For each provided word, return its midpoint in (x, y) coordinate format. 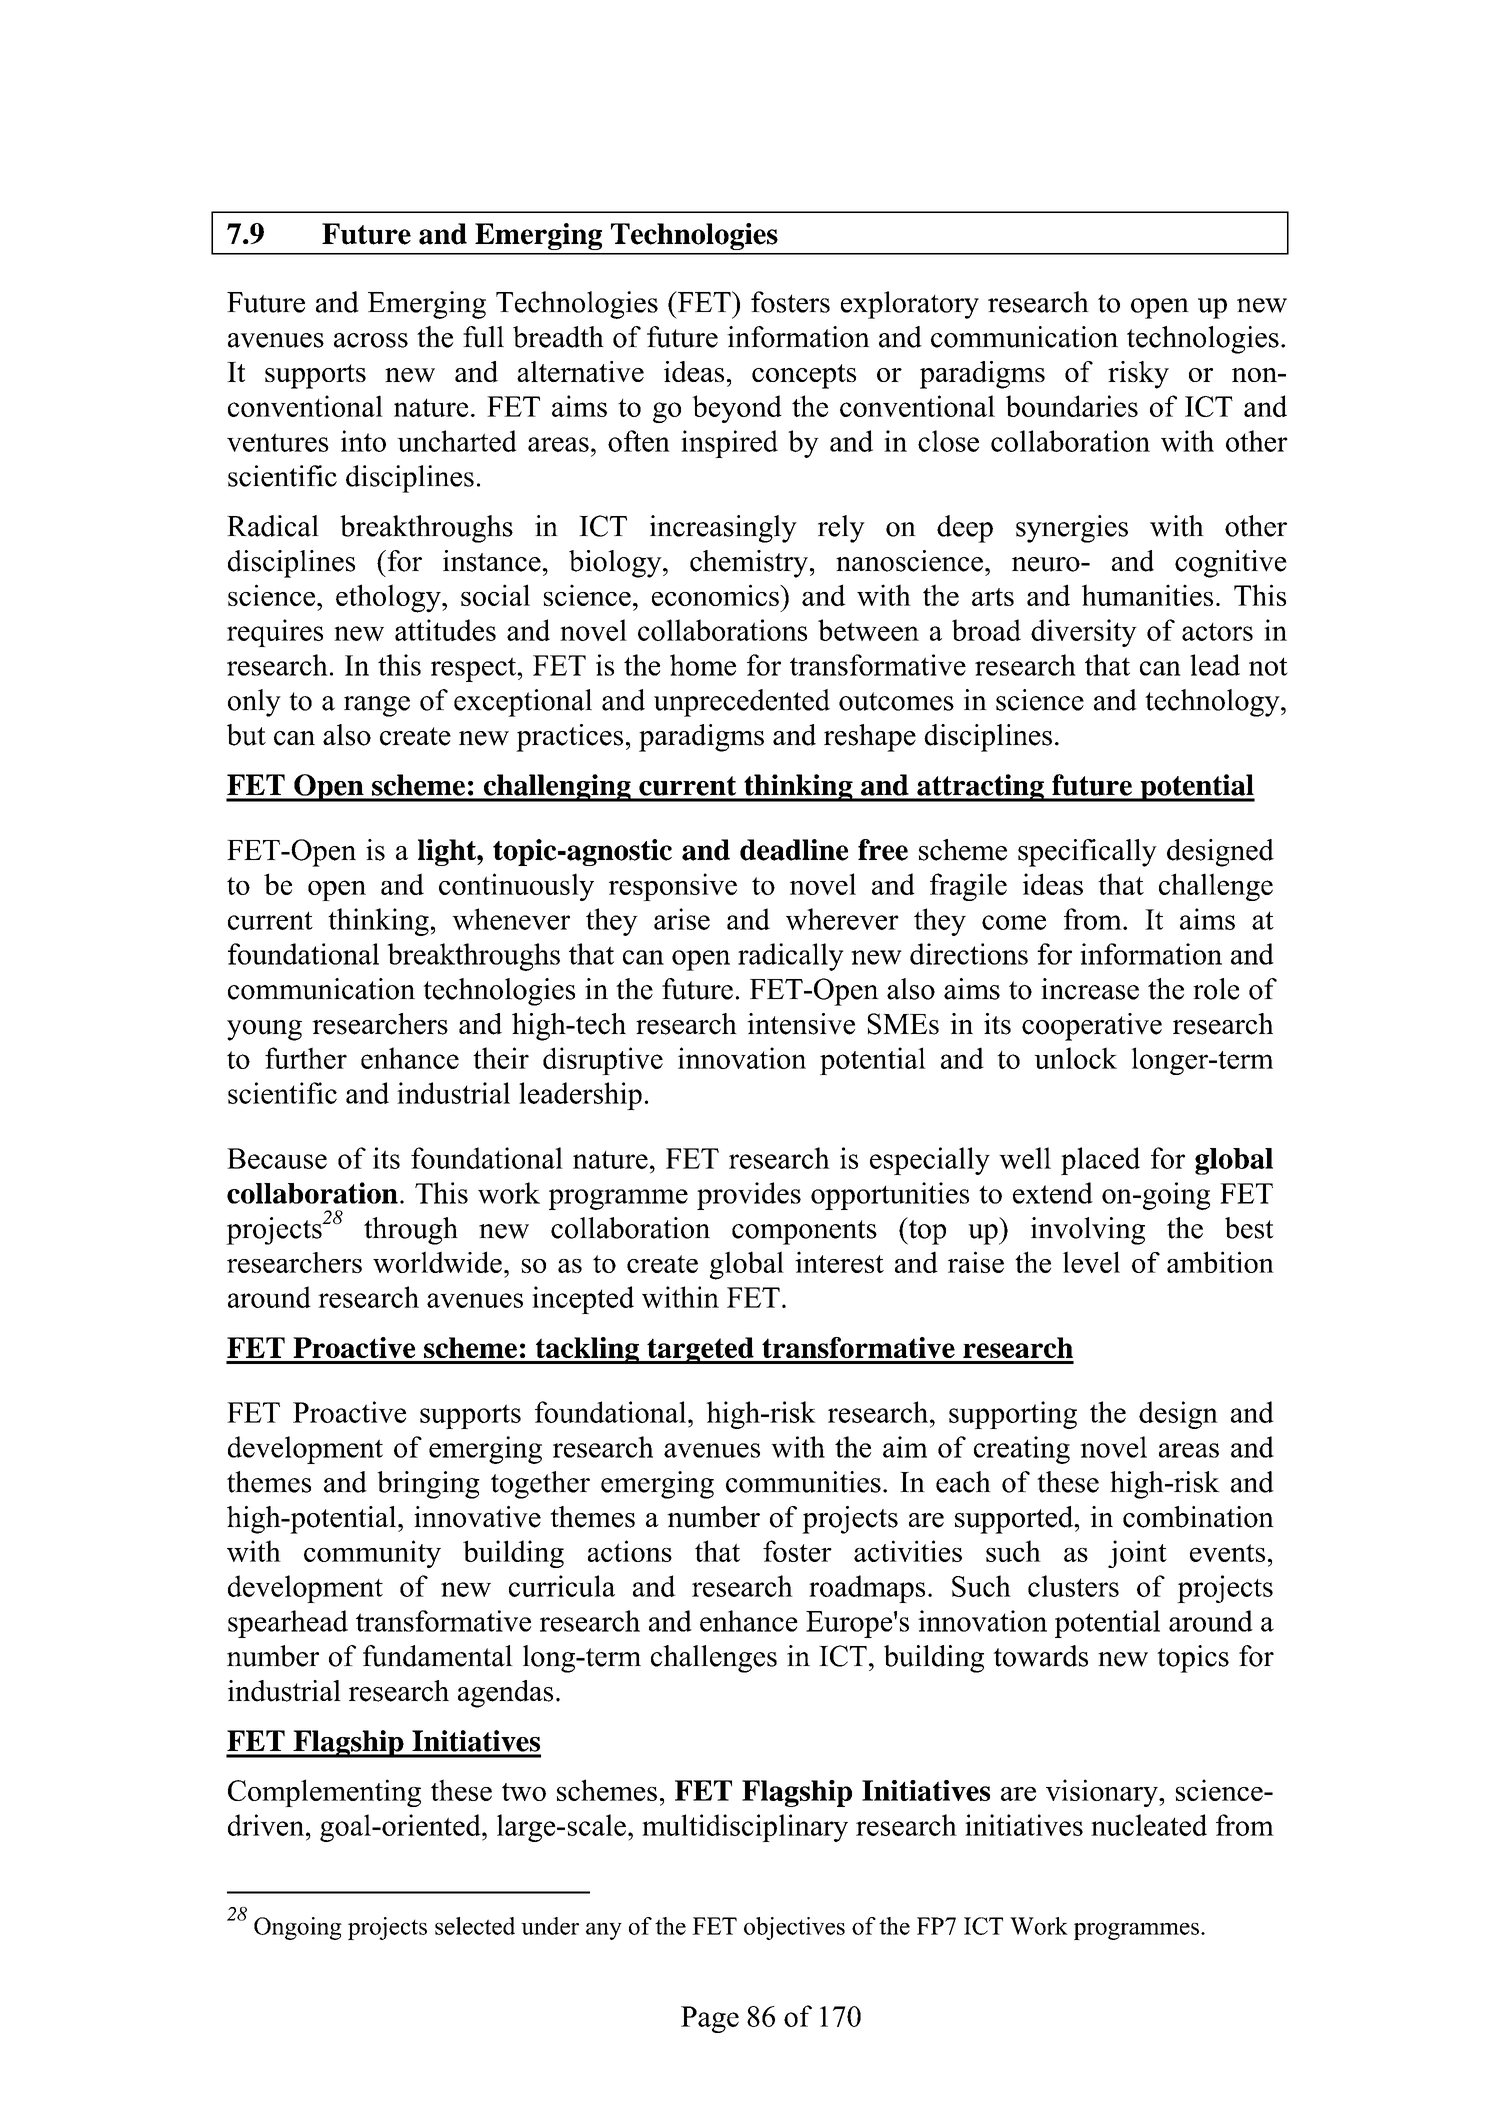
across (371, 340)
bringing (428, 1485)
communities (803, 1482)
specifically (1087, 853)
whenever (511, 919)
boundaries (1072, 406)
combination (1198, 1517)
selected (475, 1926)
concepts (804, 376)
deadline (794, 850)
